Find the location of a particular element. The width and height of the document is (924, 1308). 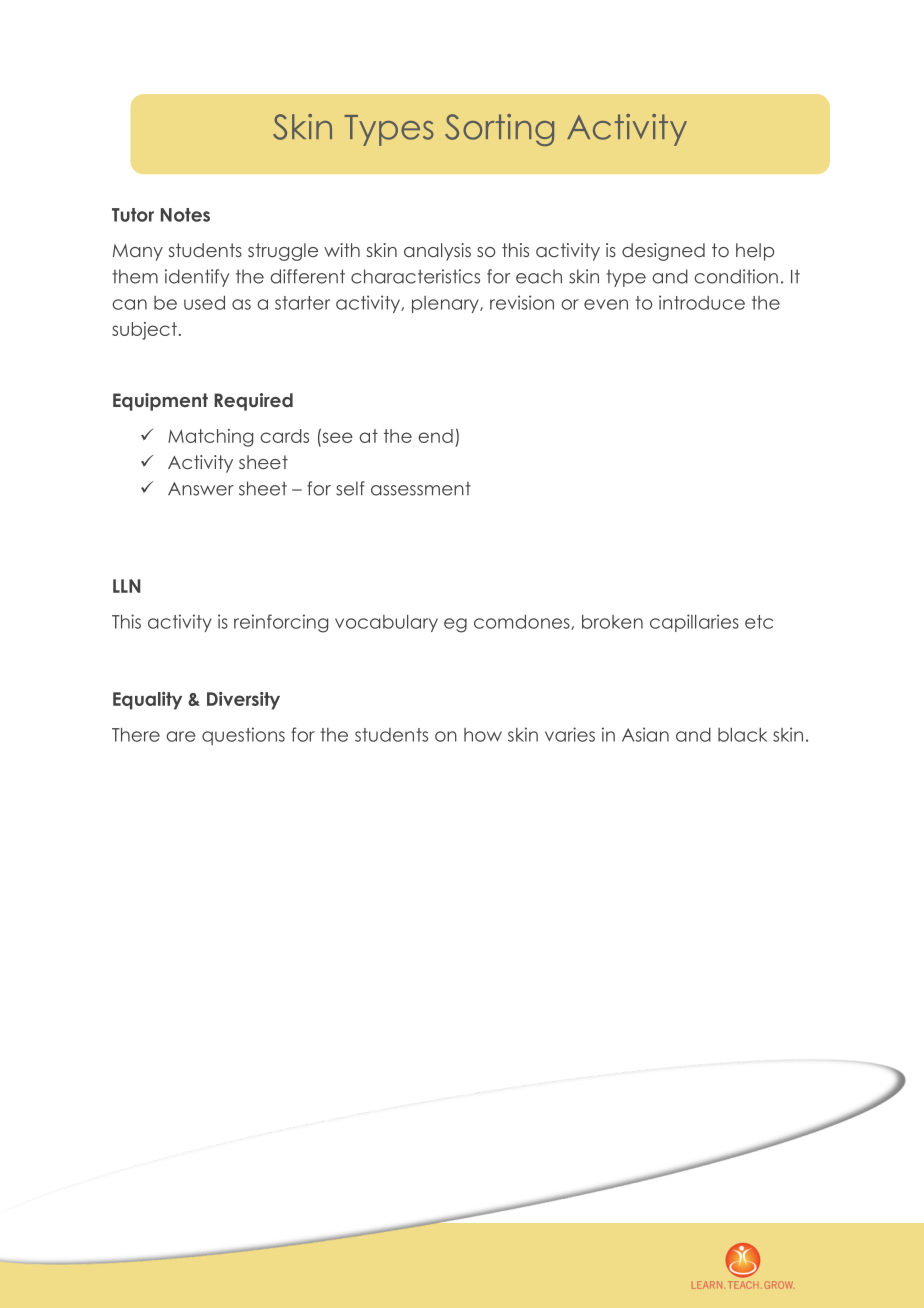

designed is located at coordinates (663, 252).
